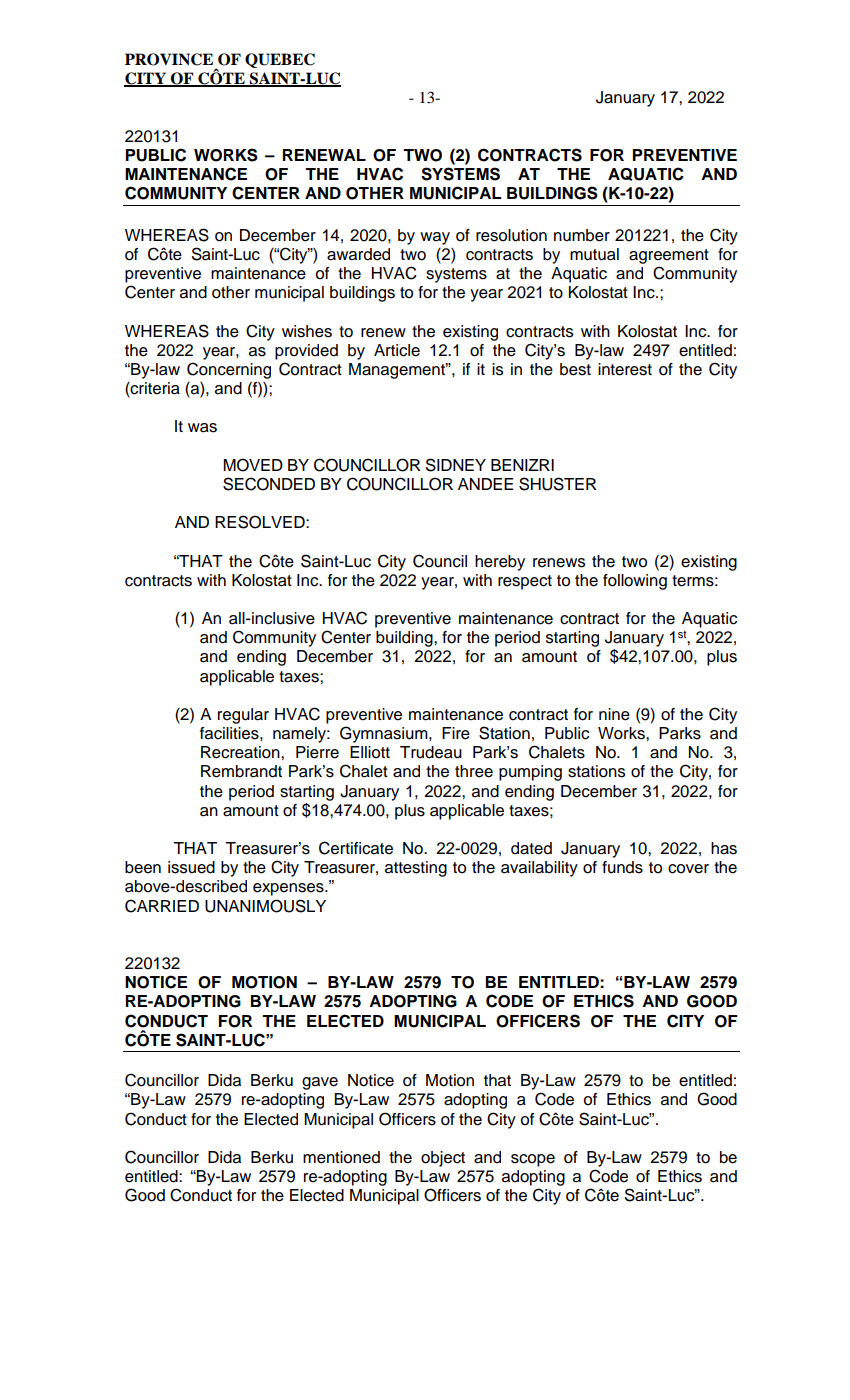 This page has width=850, height=1400. What do you see at coordinates (635, 582) in the page?
I see `following` at bounding box center [635, 582].
